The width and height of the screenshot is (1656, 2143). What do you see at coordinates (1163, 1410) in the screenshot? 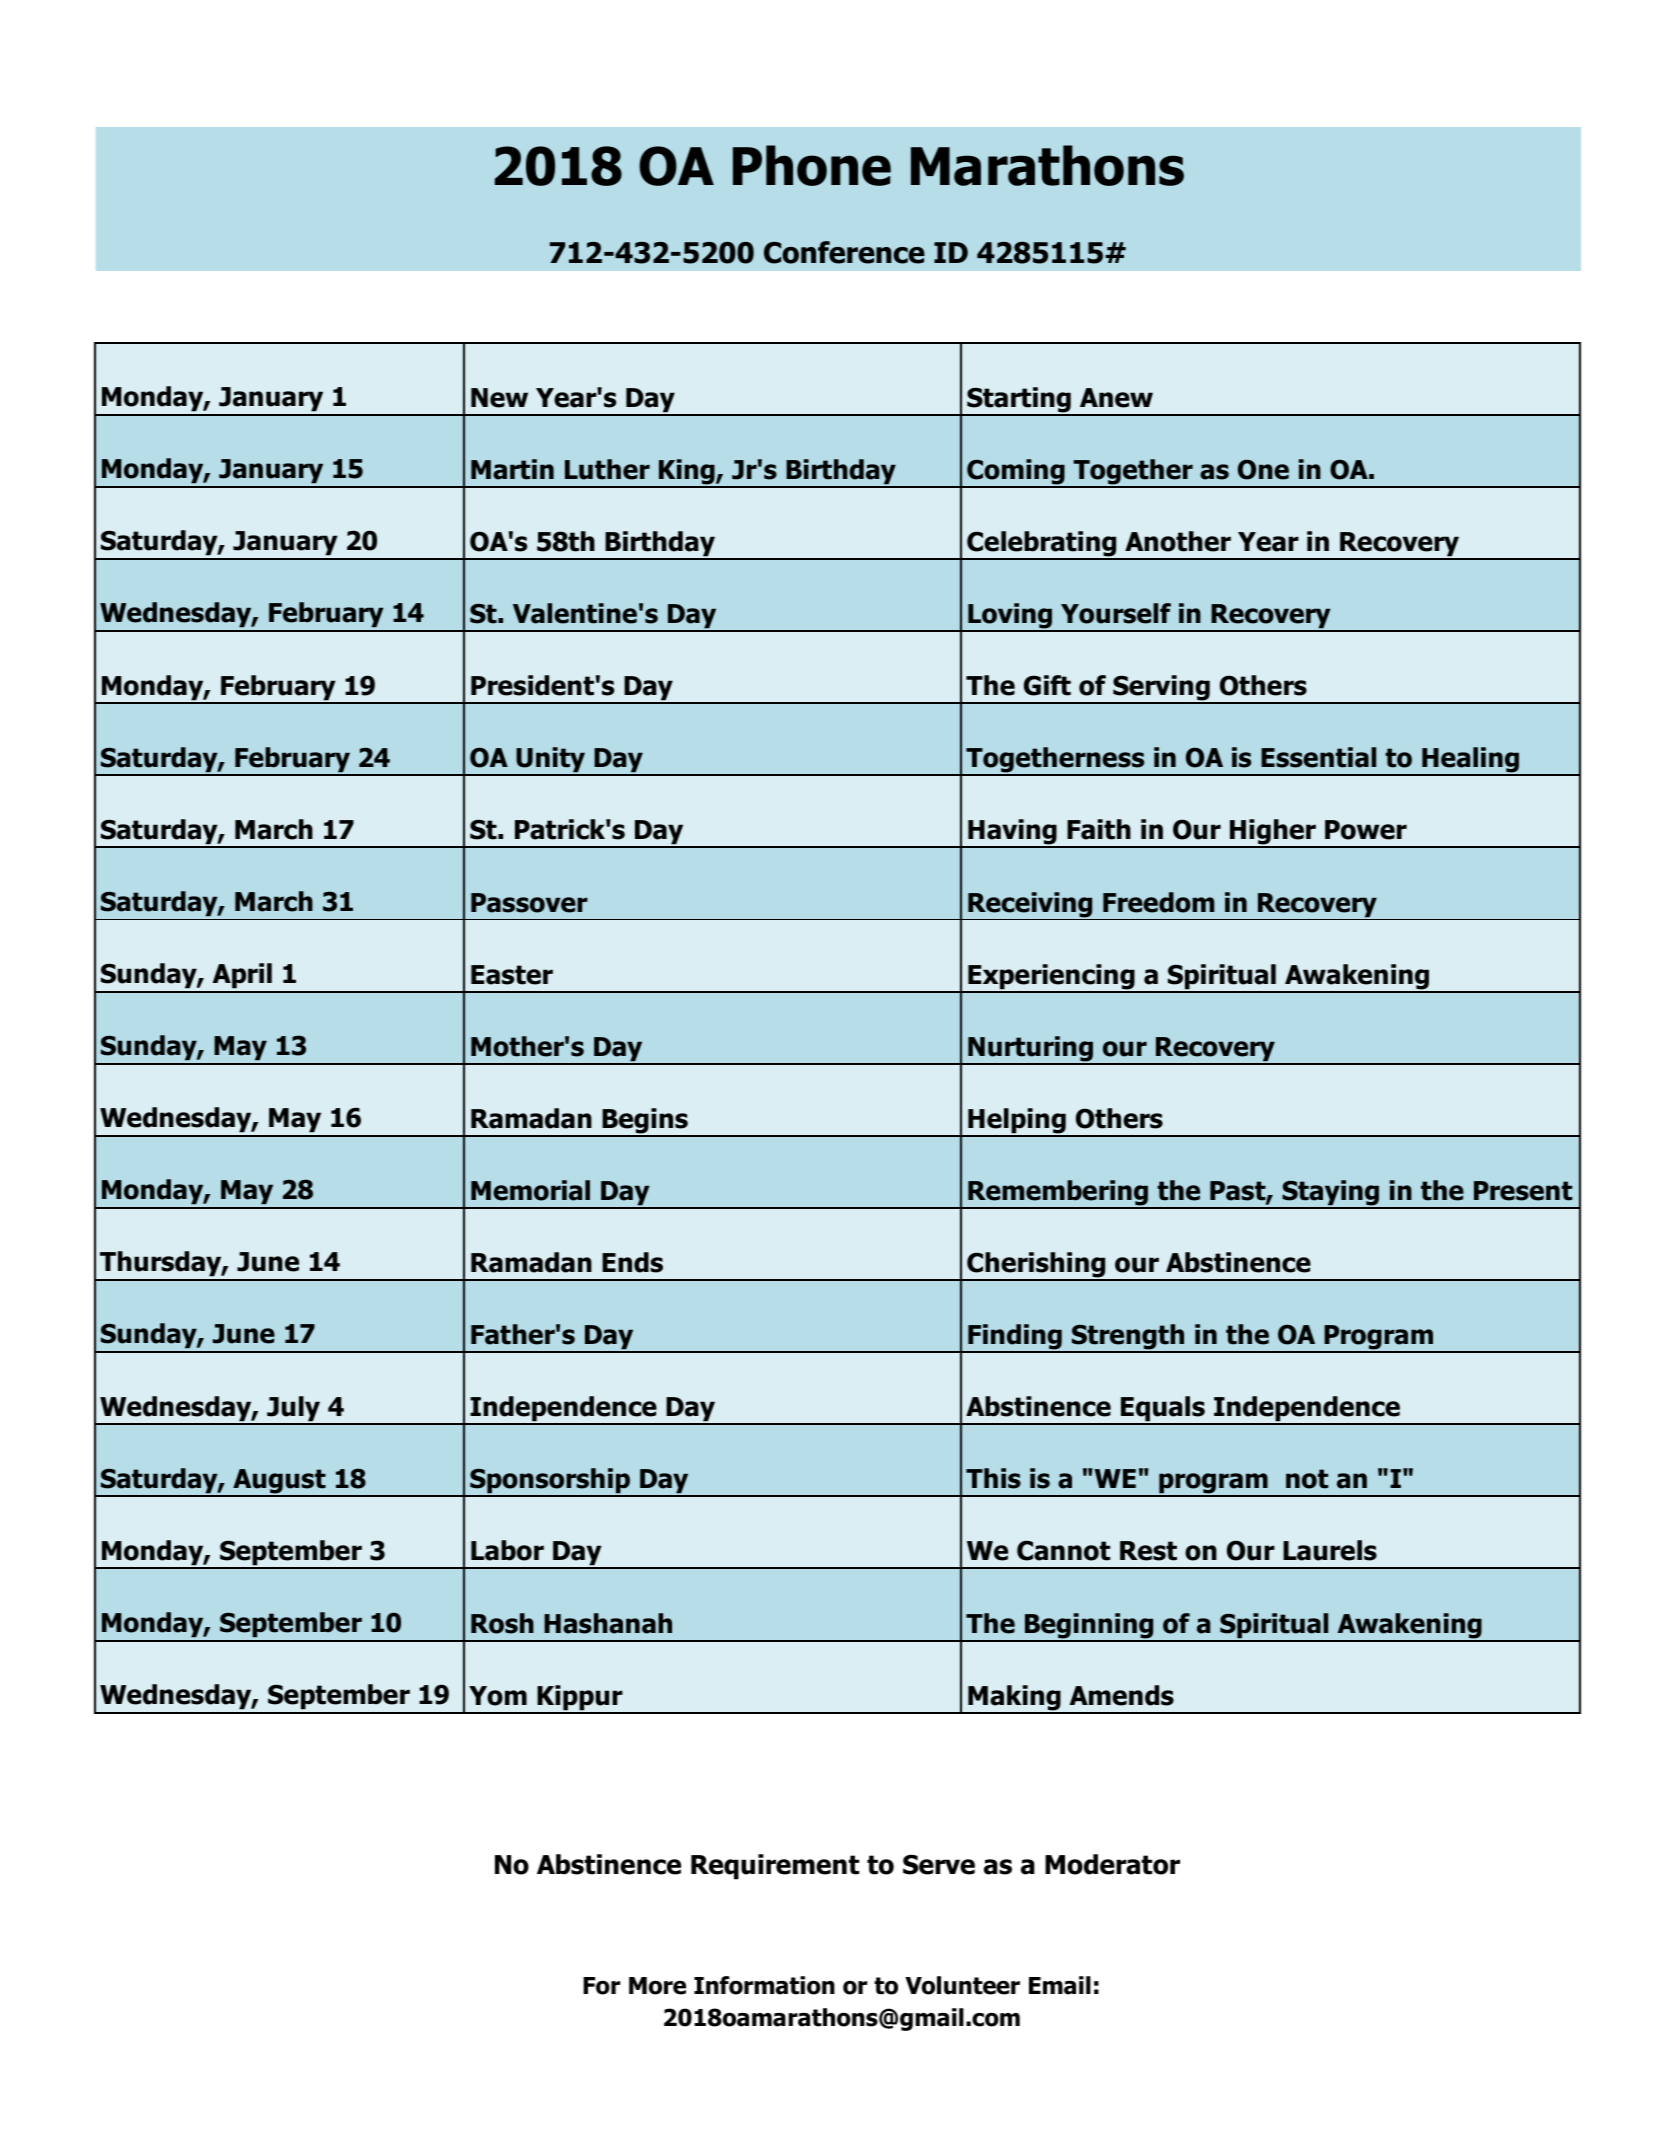
I see `Equals` at bounding box center [1163, 1410].
